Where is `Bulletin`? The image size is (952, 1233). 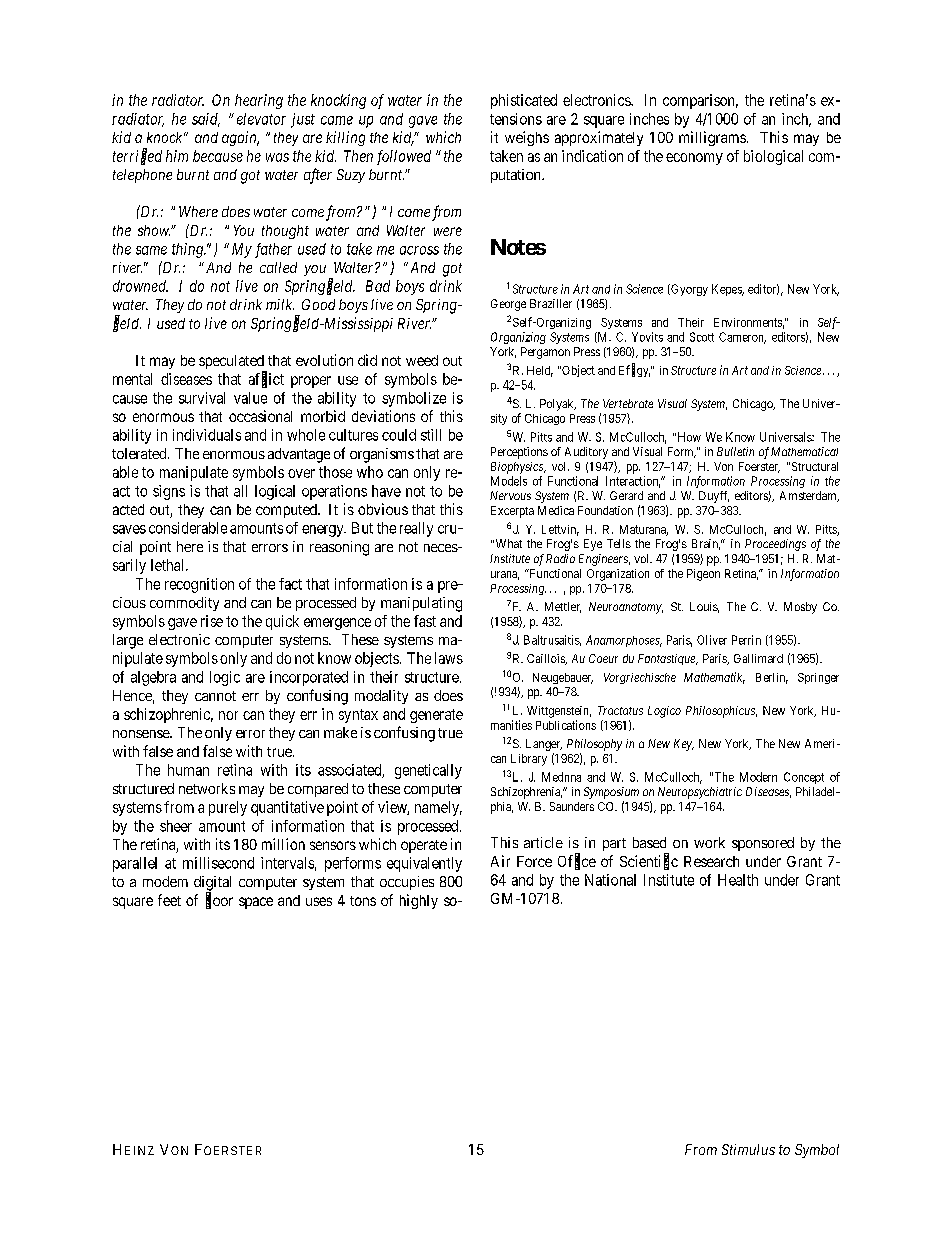 Bulletin is located at coordinates (735, 451).
